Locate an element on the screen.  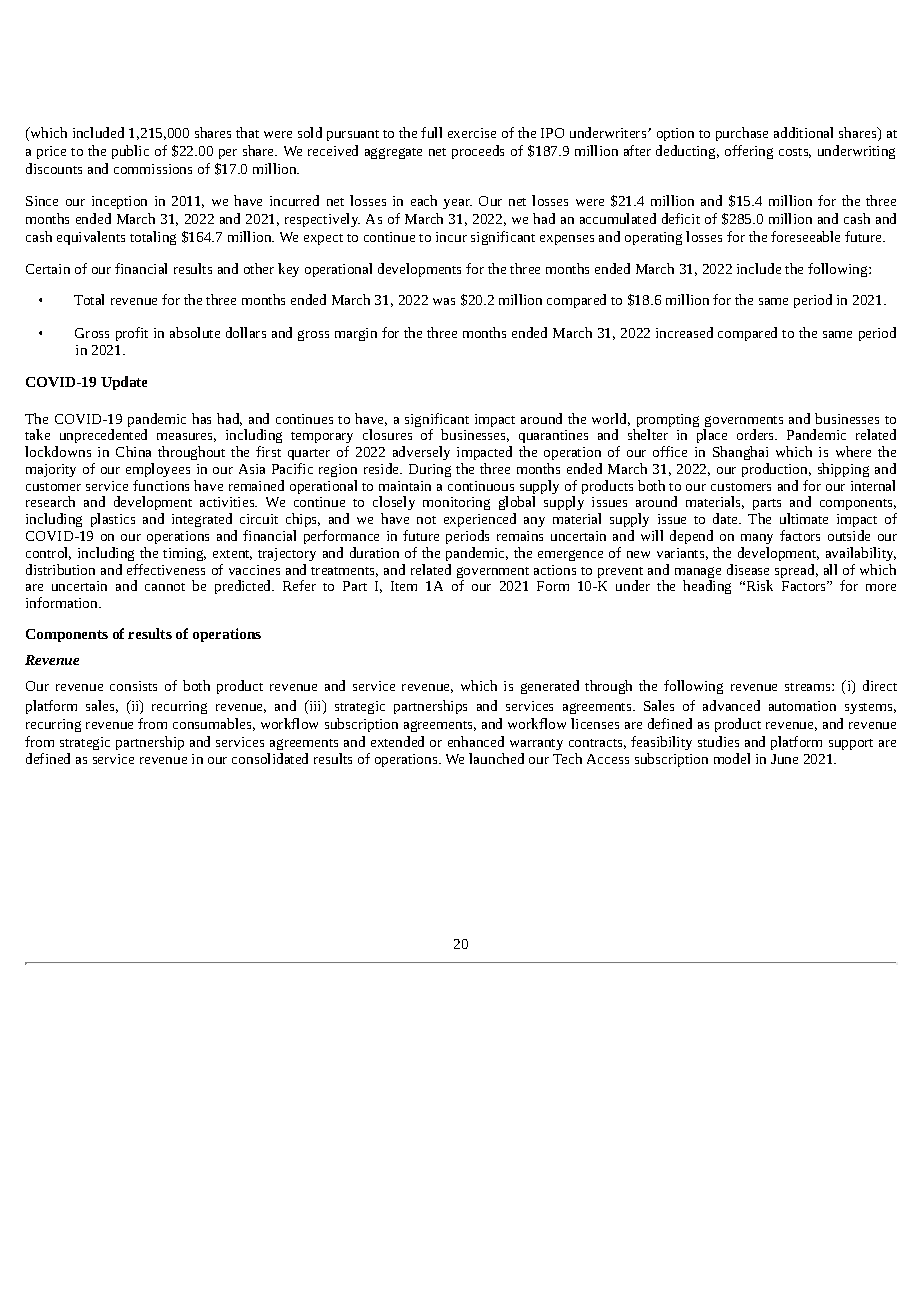
adversely is located at coordinates (421, 453).
